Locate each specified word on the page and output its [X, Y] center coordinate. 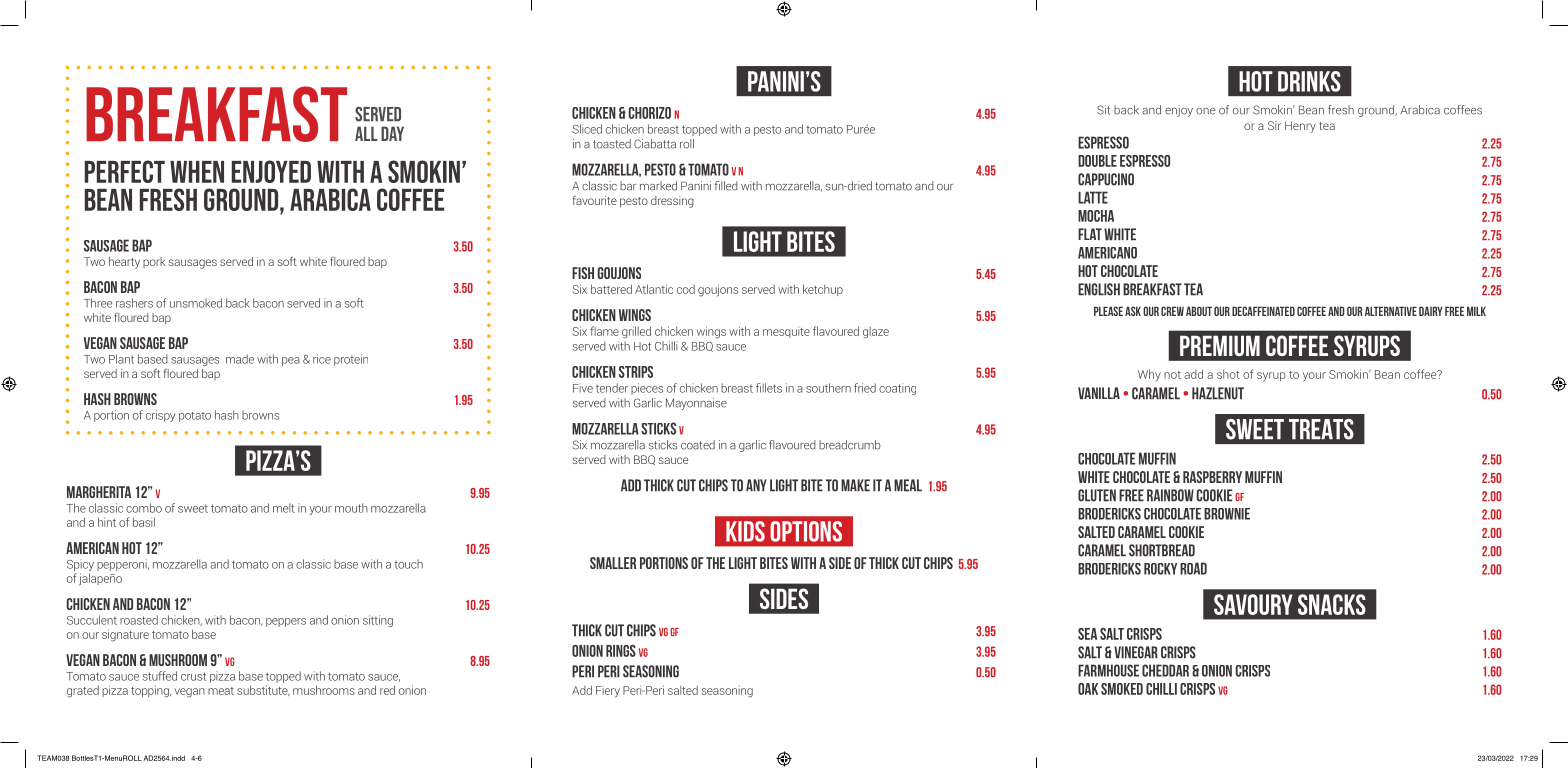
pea [291, 361]
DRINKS [1309, 81]
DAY [392, 133]
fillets [769, 388]
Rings [621, 651]
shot [1228, 374]
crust [193, 676]
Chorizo [650, 113]
